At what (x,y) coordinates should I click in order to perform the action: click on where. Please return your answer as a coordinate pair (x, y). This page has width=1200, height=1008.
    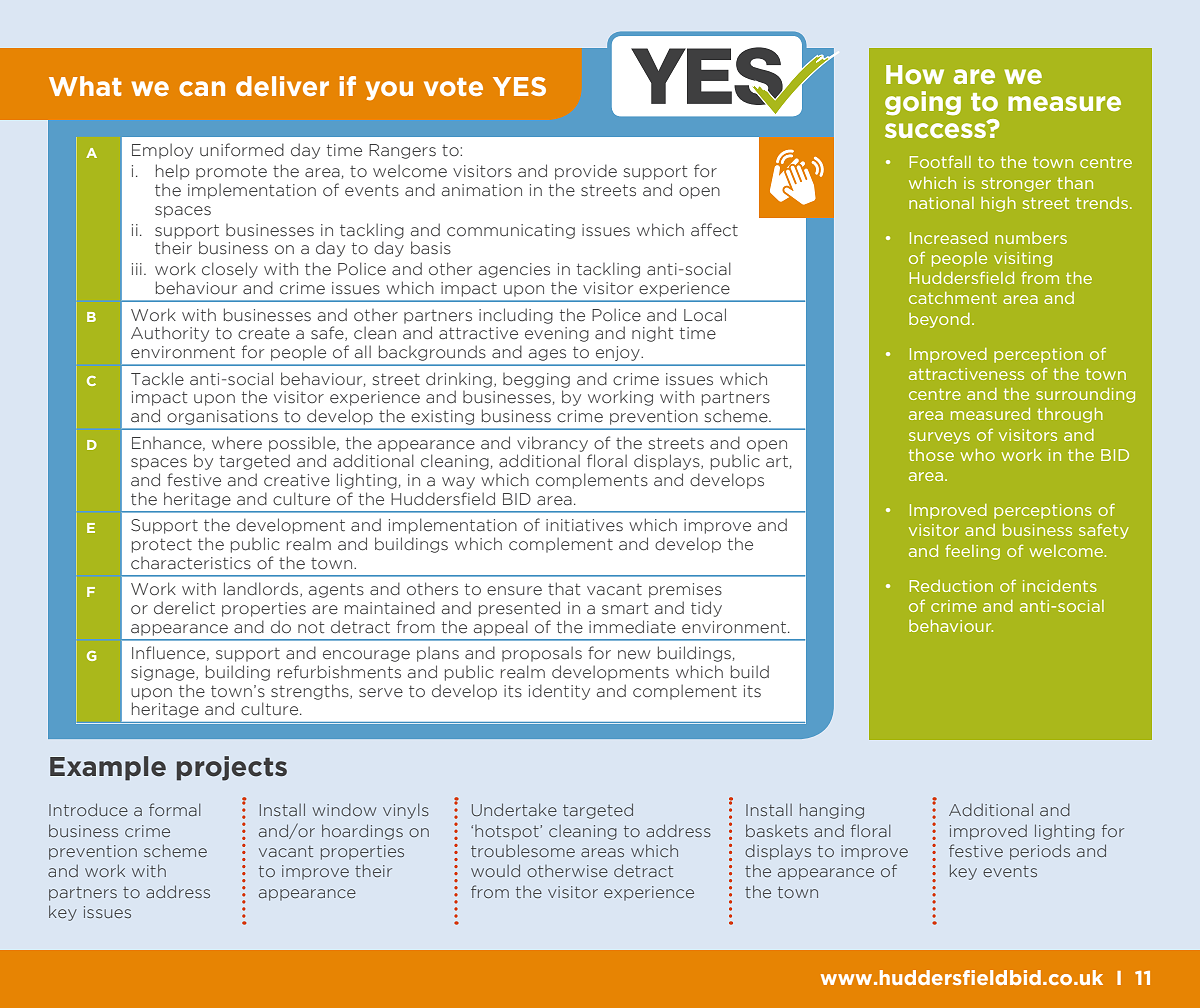
    Looking at the image, I should click on (237, 443).
